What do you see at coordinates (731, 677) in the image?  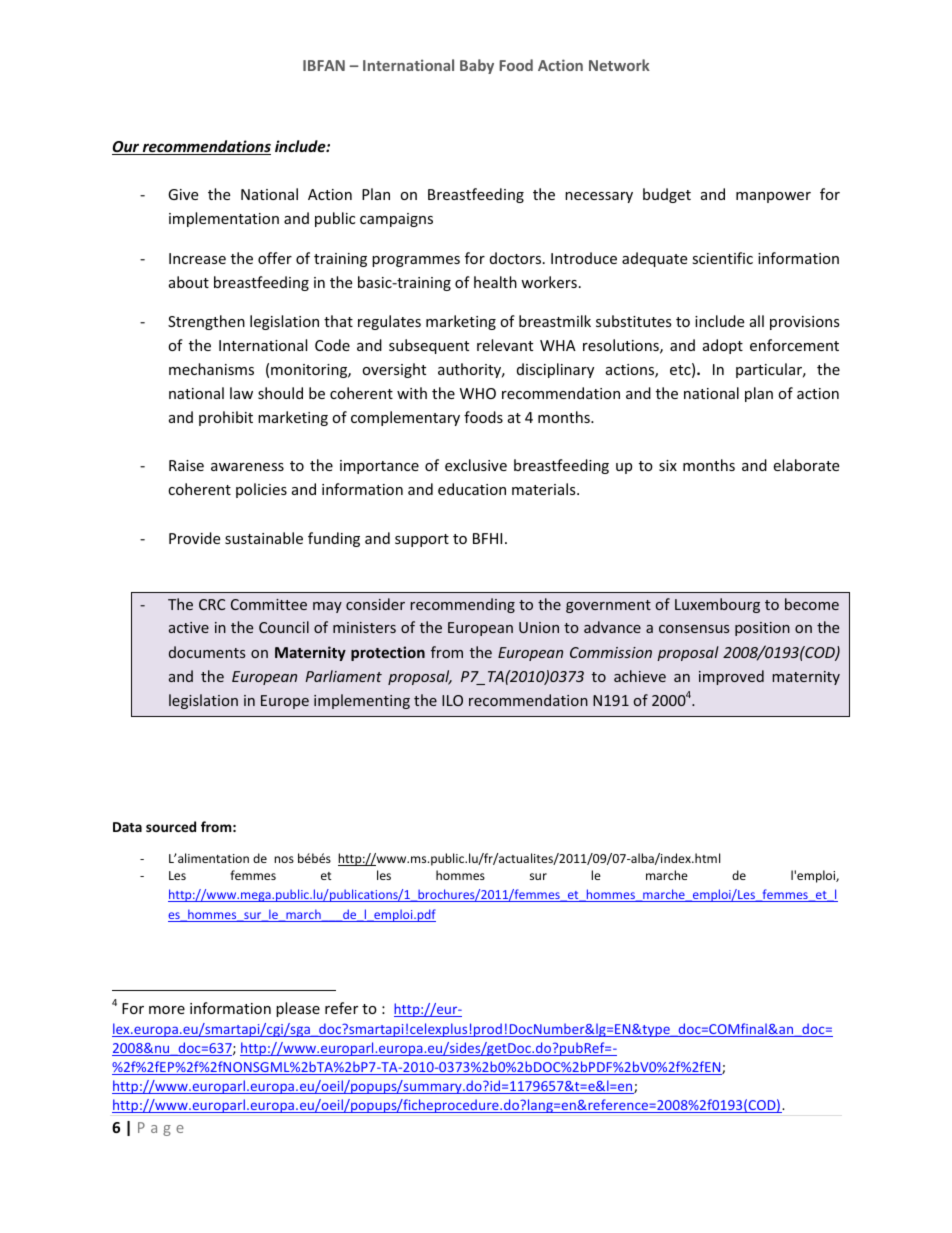 I see `improved` at bounding box center [731, 677].
